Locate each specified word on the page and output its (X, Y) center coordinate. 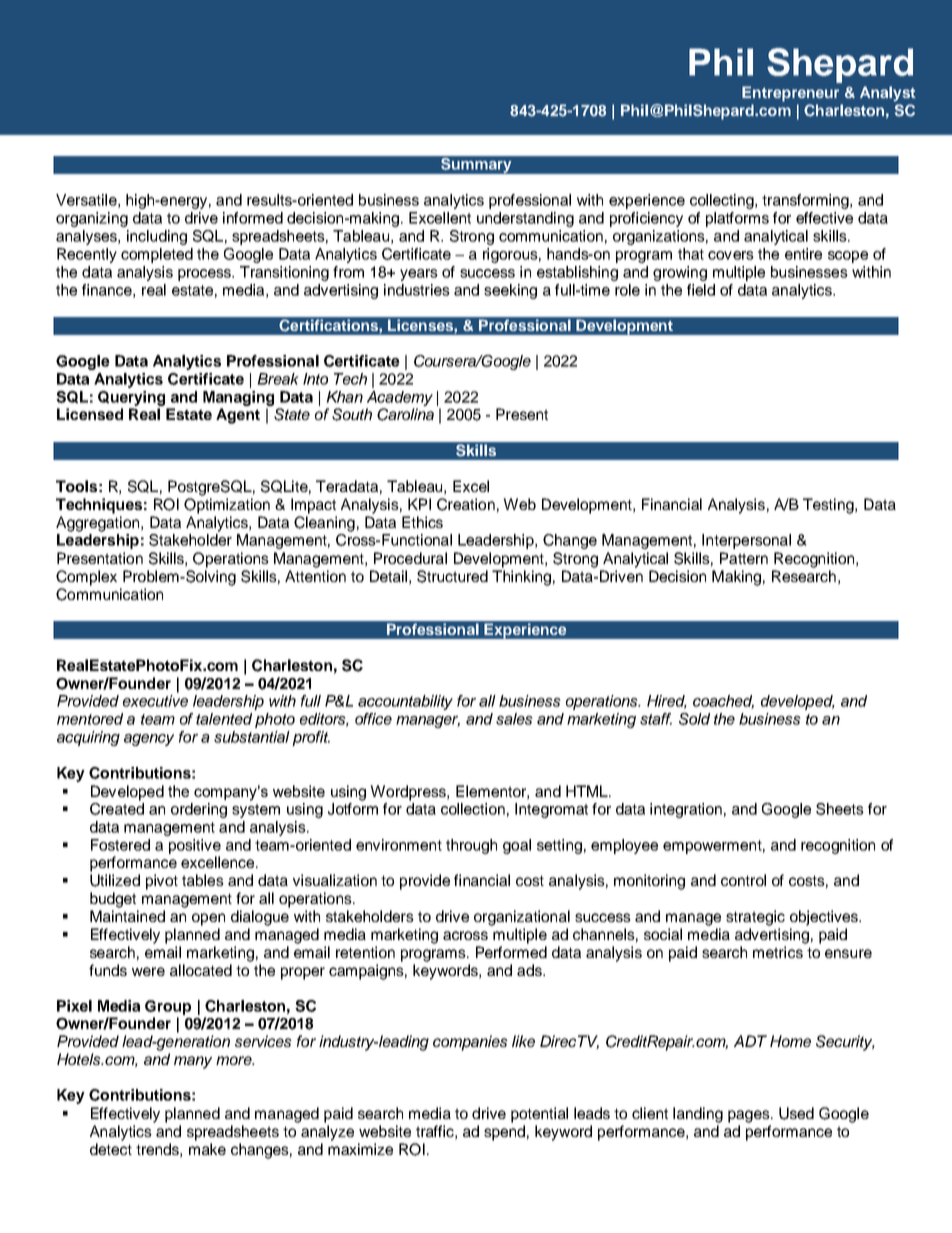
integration (686, 810)
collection (473, 809)
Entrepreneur (790, 94)
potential (539, 1115)
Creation (466, 504)
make (207, 1149)
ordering (199, 810)
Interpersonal (746, 541)
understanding (525, 219)
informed (253, 218)
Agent (238, 416)
